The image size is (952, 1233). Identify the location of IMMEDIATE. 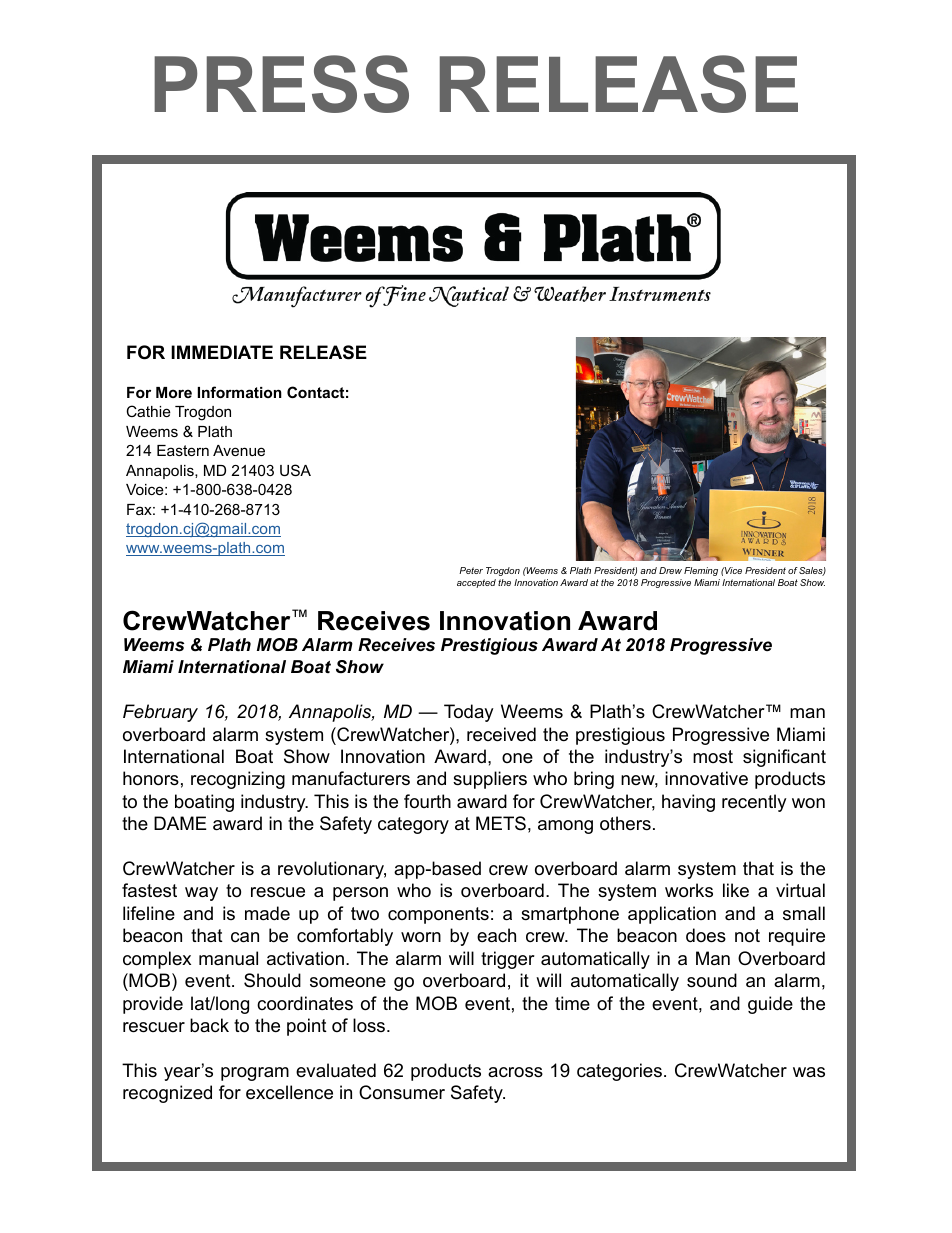
(222, 352).
